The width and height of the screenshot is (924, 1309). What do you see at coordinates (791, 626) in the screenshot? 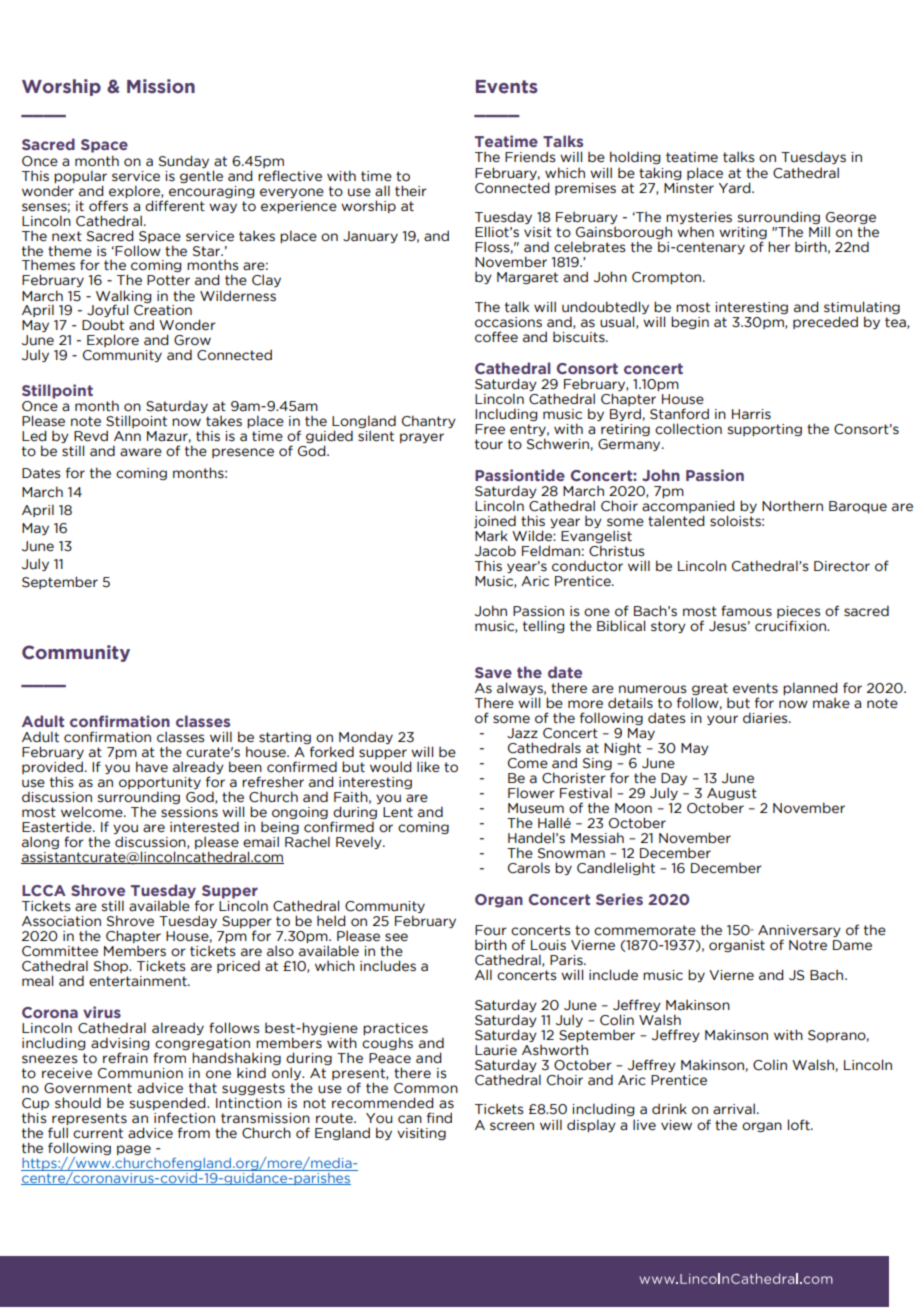
I see `crucifixion` at bounding box center [791, 626].
